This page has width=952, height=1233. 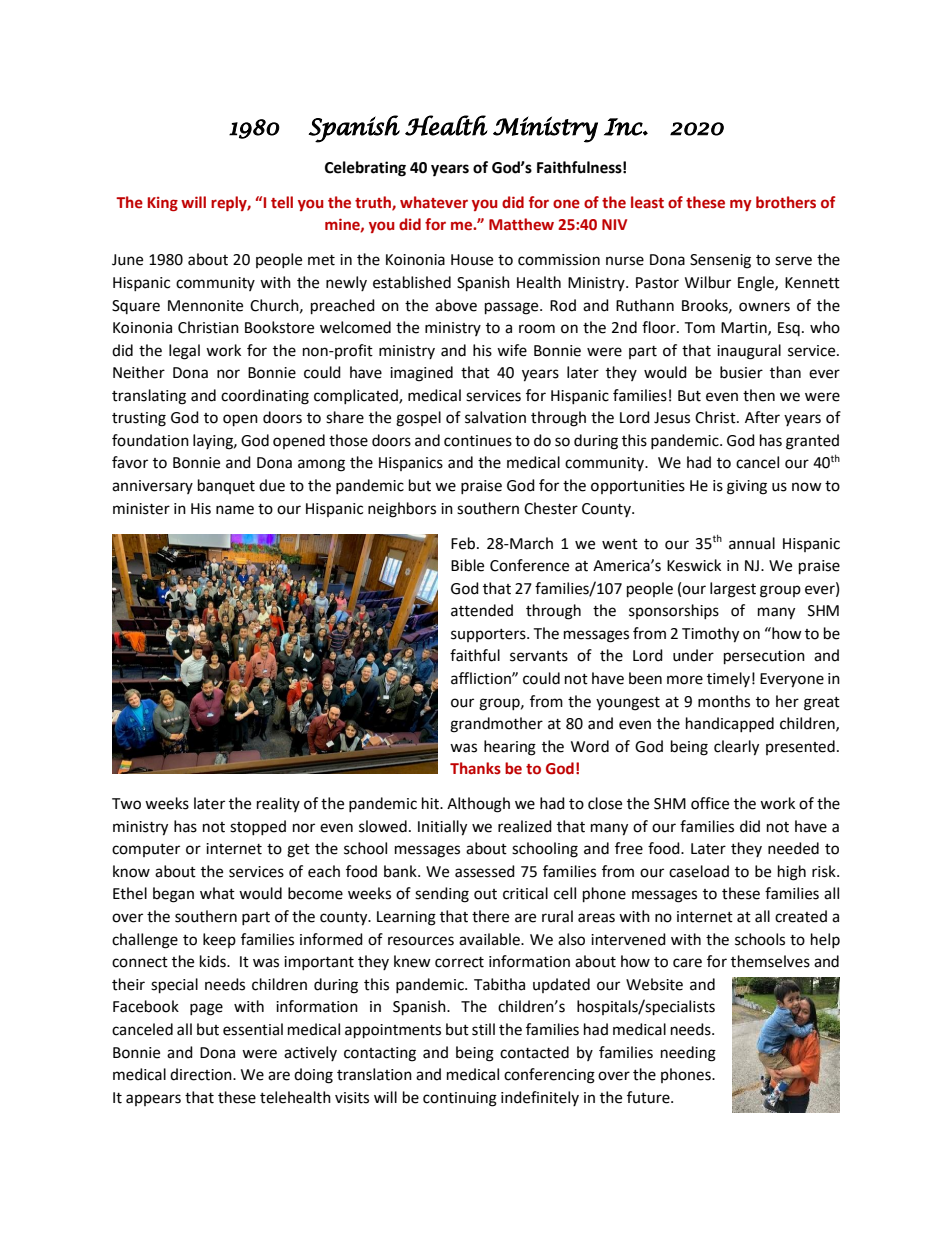 What do you see at coordinates (460, 1099) in the page?
I see `continuing` at bounding box center [460, 1099].
